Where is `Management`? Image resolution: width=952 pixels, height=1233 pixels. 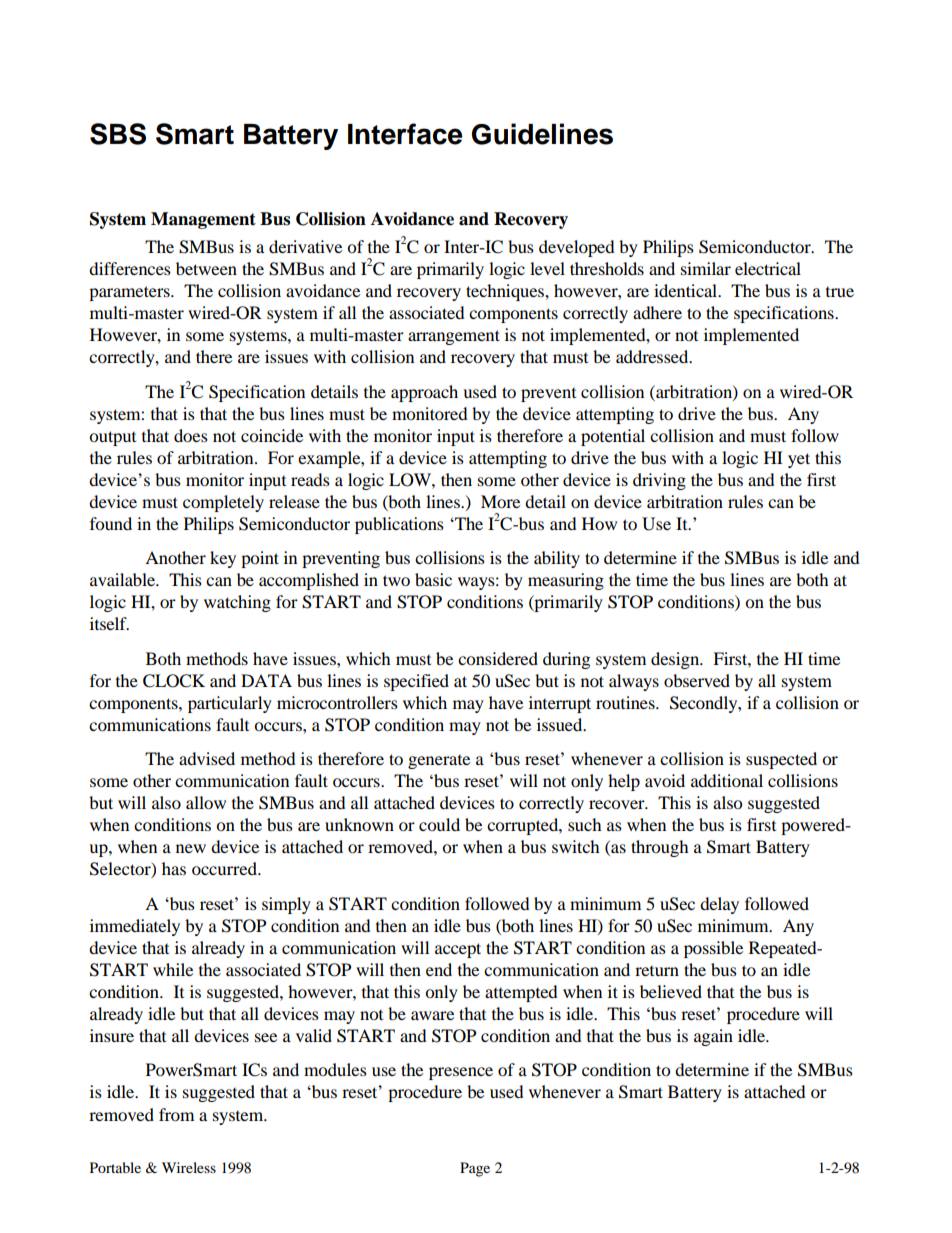 Management is located at coordinates (203, 220).
